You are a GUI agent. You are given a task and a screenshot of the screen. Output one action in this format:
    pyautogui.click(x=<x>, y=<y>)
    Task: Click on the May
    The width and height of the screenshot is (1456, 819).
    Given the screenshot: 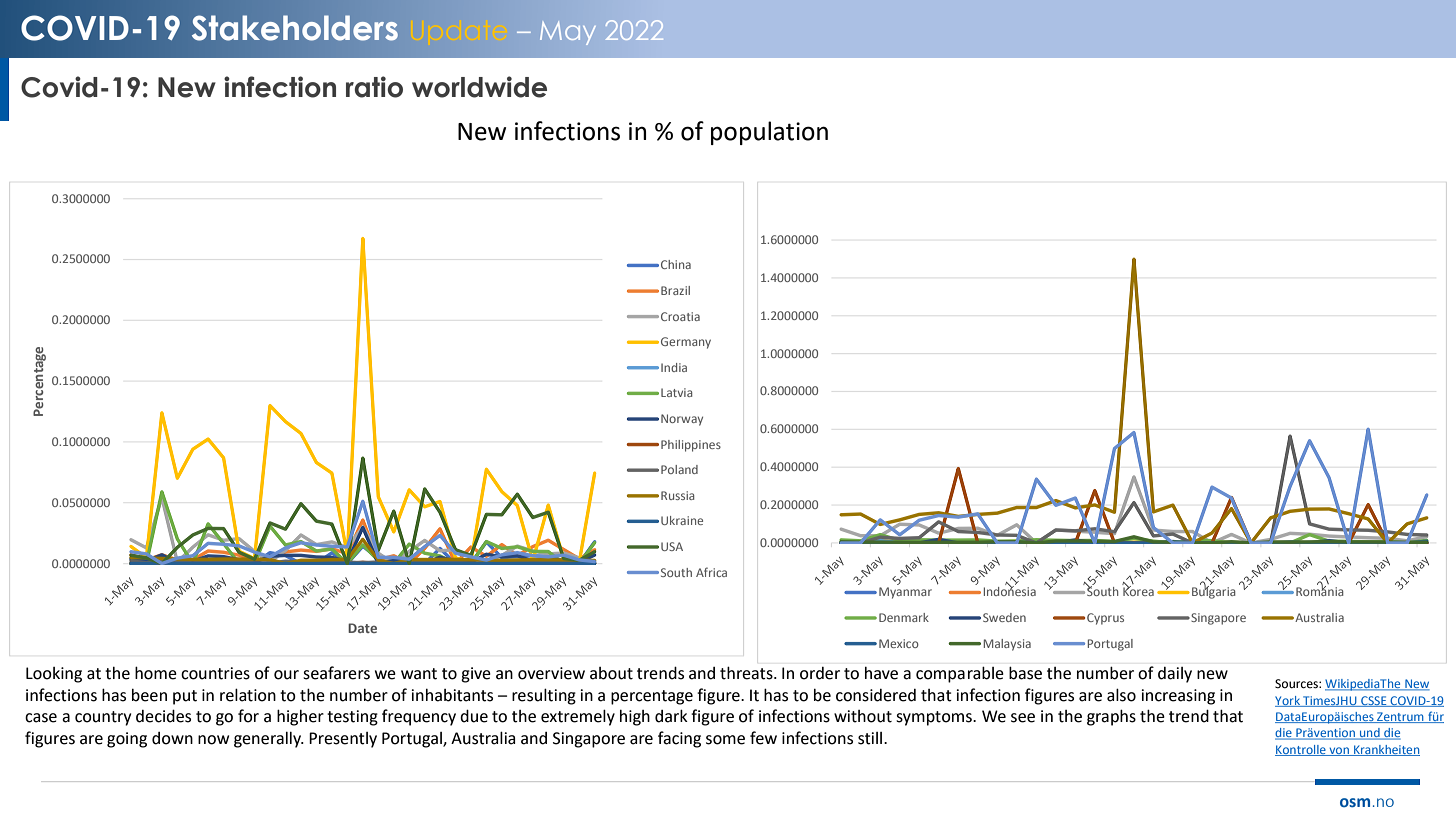 What is the action you would take?
    pyautogui.click(x=568, y=33)
